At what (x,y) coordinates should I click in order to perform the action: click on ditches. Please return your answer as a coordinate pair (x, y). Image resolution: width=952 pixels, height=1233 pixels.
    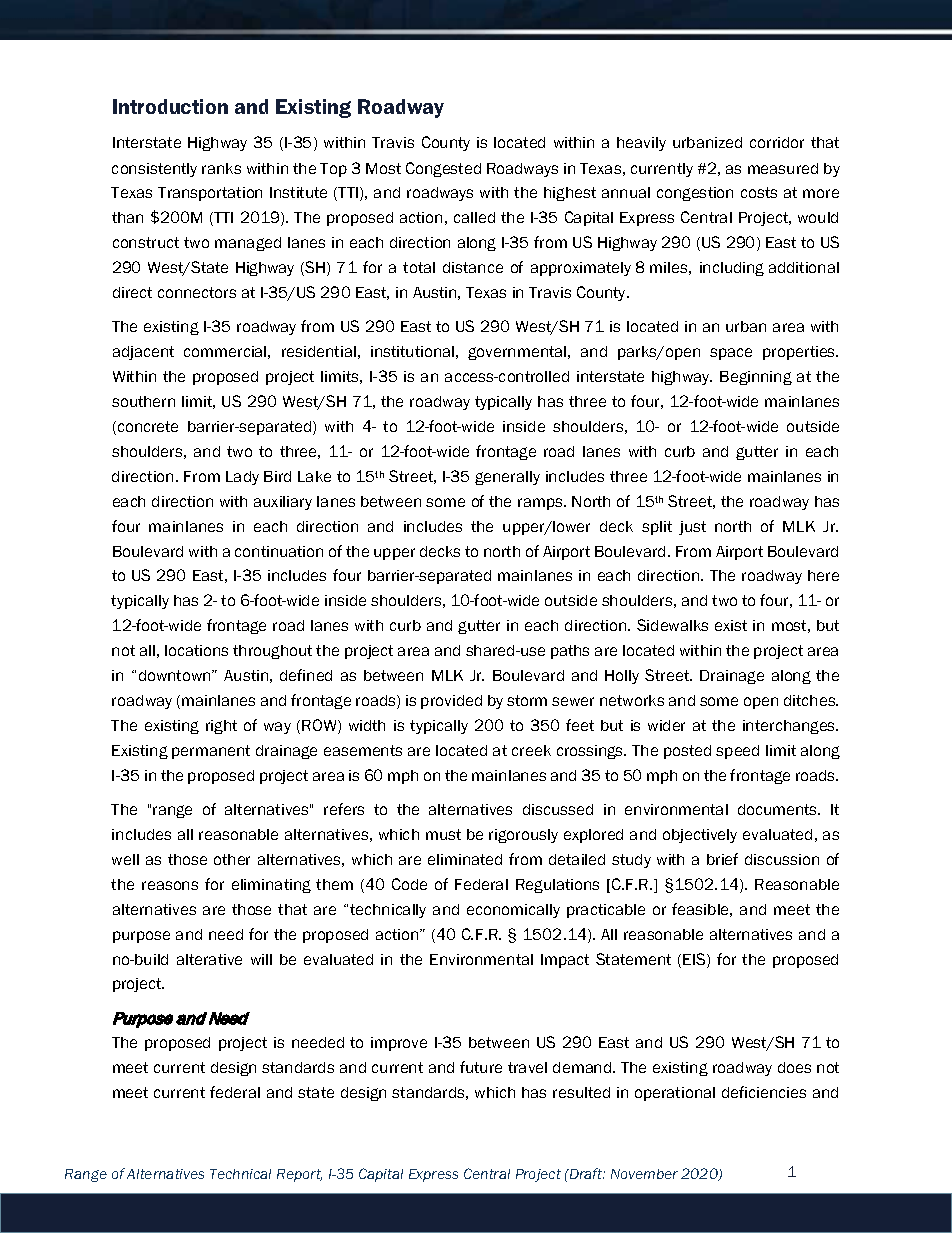
    Looking at the image, I should click on (811, 700).
